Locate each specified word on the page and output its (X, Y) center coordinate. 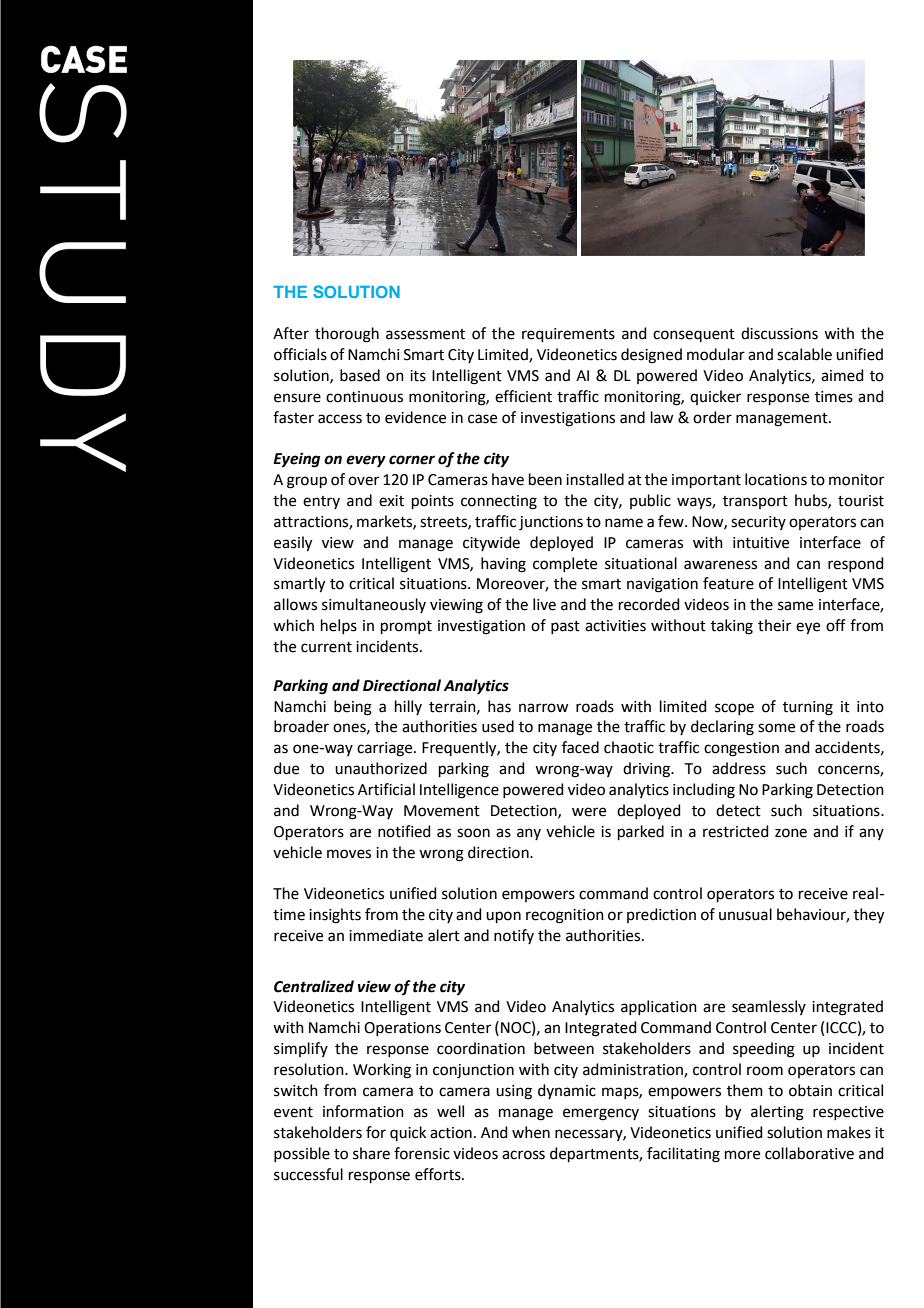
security (758, 523)
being (353, 708)
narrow (543, 708)
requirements (568, 335)
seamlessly (769, 1007)
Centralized (314, 986)
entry (321, 502)
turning (808, 708)
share (371, 1153)
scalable (804, 354)
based (360, 375)
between (564, 1048)
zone (791, 833)
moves (349, 854)
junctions (551, 523)
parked (641, 832)
